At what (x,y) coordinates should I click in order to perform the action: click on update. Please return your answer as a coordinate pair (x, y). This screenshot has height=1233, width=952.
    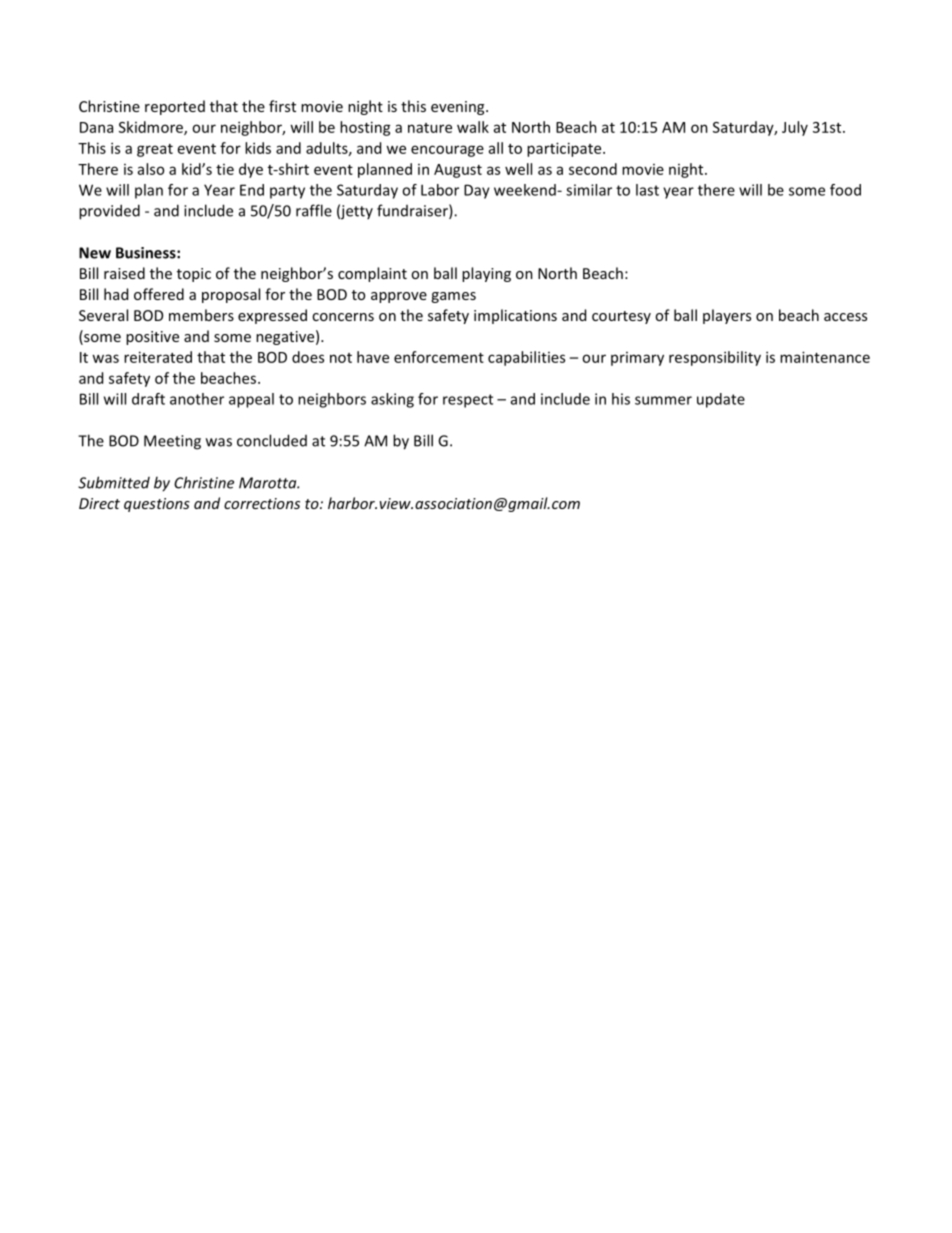
    Looking at the image, I should click on (721, 400).
